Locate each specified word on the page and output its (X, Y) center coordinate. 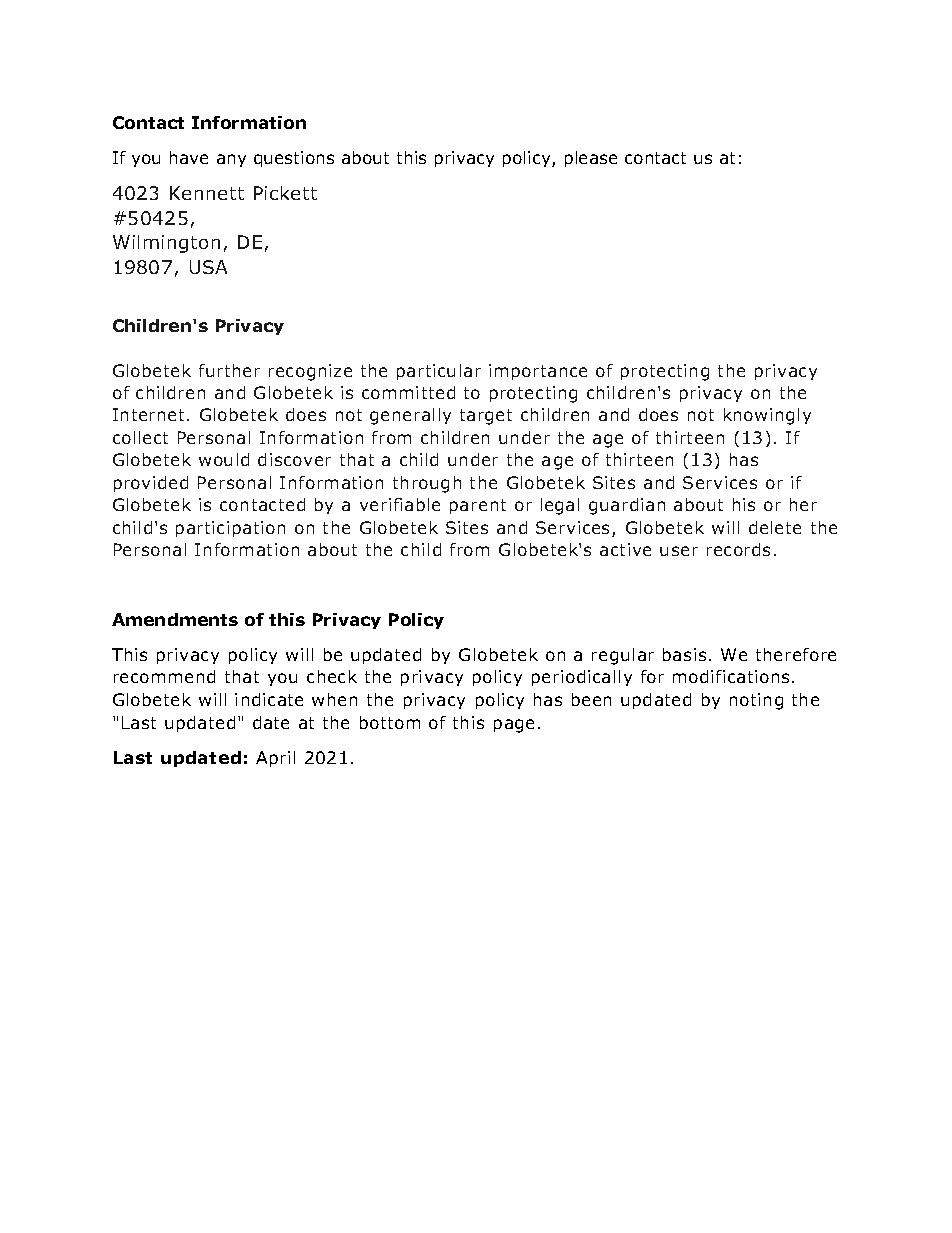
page (514, 726)
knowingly (767, 416)
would (224, 459)
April (275, 759)
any (231, 160)
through (427, 484)
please (591, 159)
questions (294, 159)
